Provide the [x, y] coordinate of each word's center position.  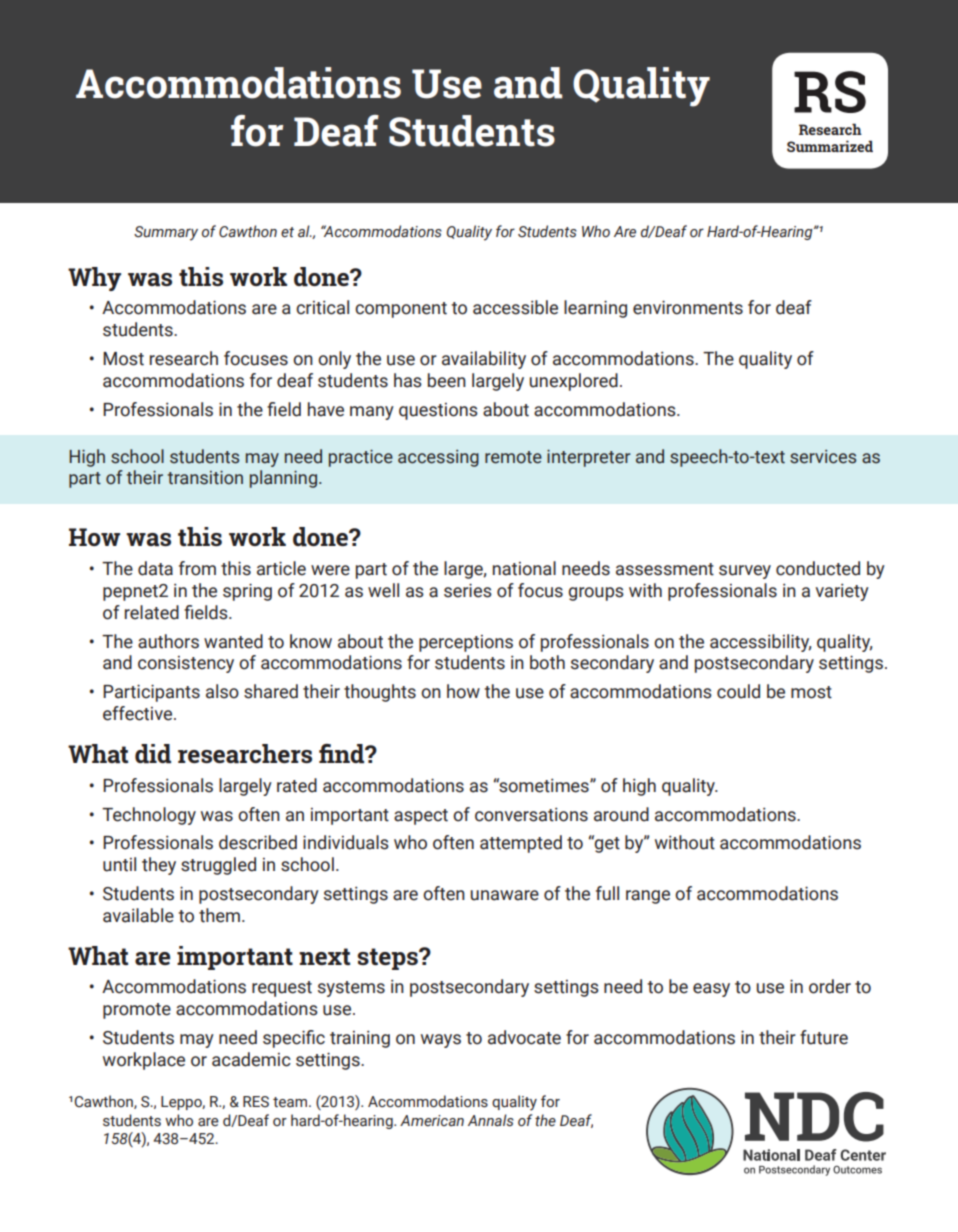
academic [251, 1059]
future [824, 1037]
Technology [149, 816]
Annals [491, 1120]
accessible [515, 307]
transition [205, 478]
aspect [421, 817]
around [621, 814]
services [823, 457]
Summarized [830, 146]
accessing [438, 458]
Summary [166, 233]
